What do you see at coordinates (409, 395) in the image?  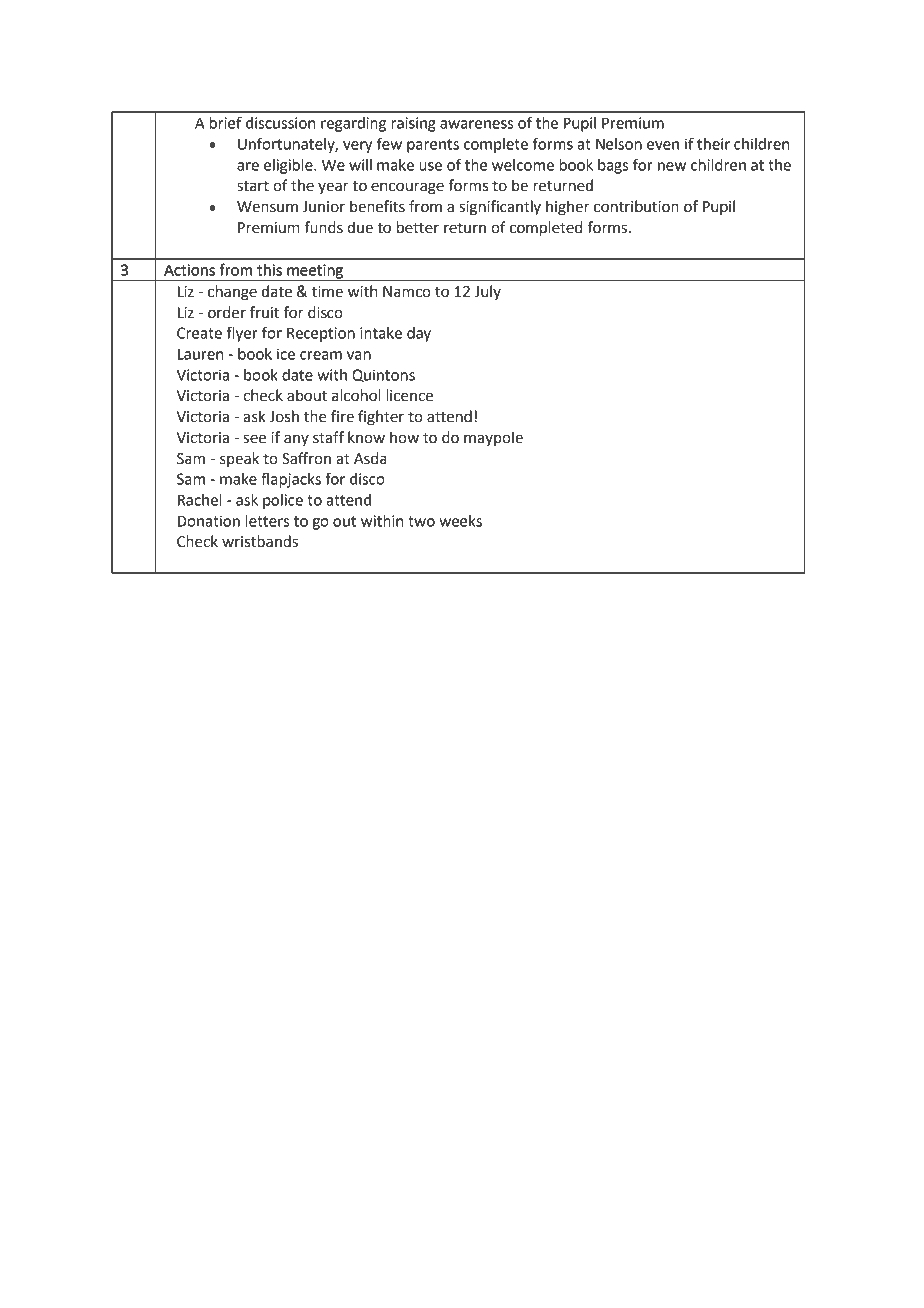 I see `licence` at bounding box center [409, 395].
